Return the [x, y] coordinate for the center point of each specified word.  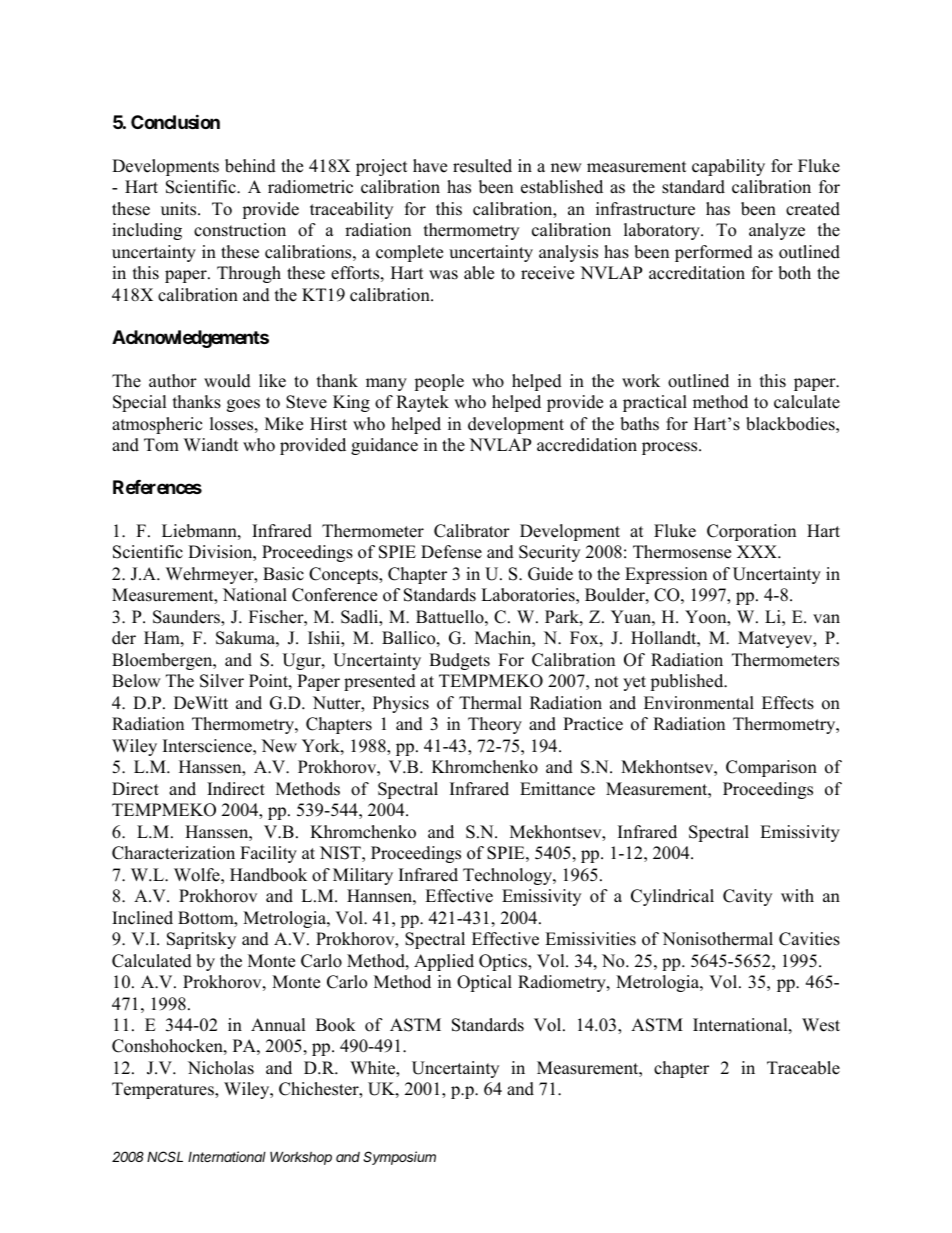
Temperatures [164, 1090]
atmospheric [157, 425]
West [821, 1025]
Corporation [751, 532]
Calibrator [472, 531]
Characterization [173, 853]
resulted [482, 166]
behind [250, 166]
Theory [495, 725]
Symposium [399, 1158]
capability [728, 167]
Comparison [771, 768]
